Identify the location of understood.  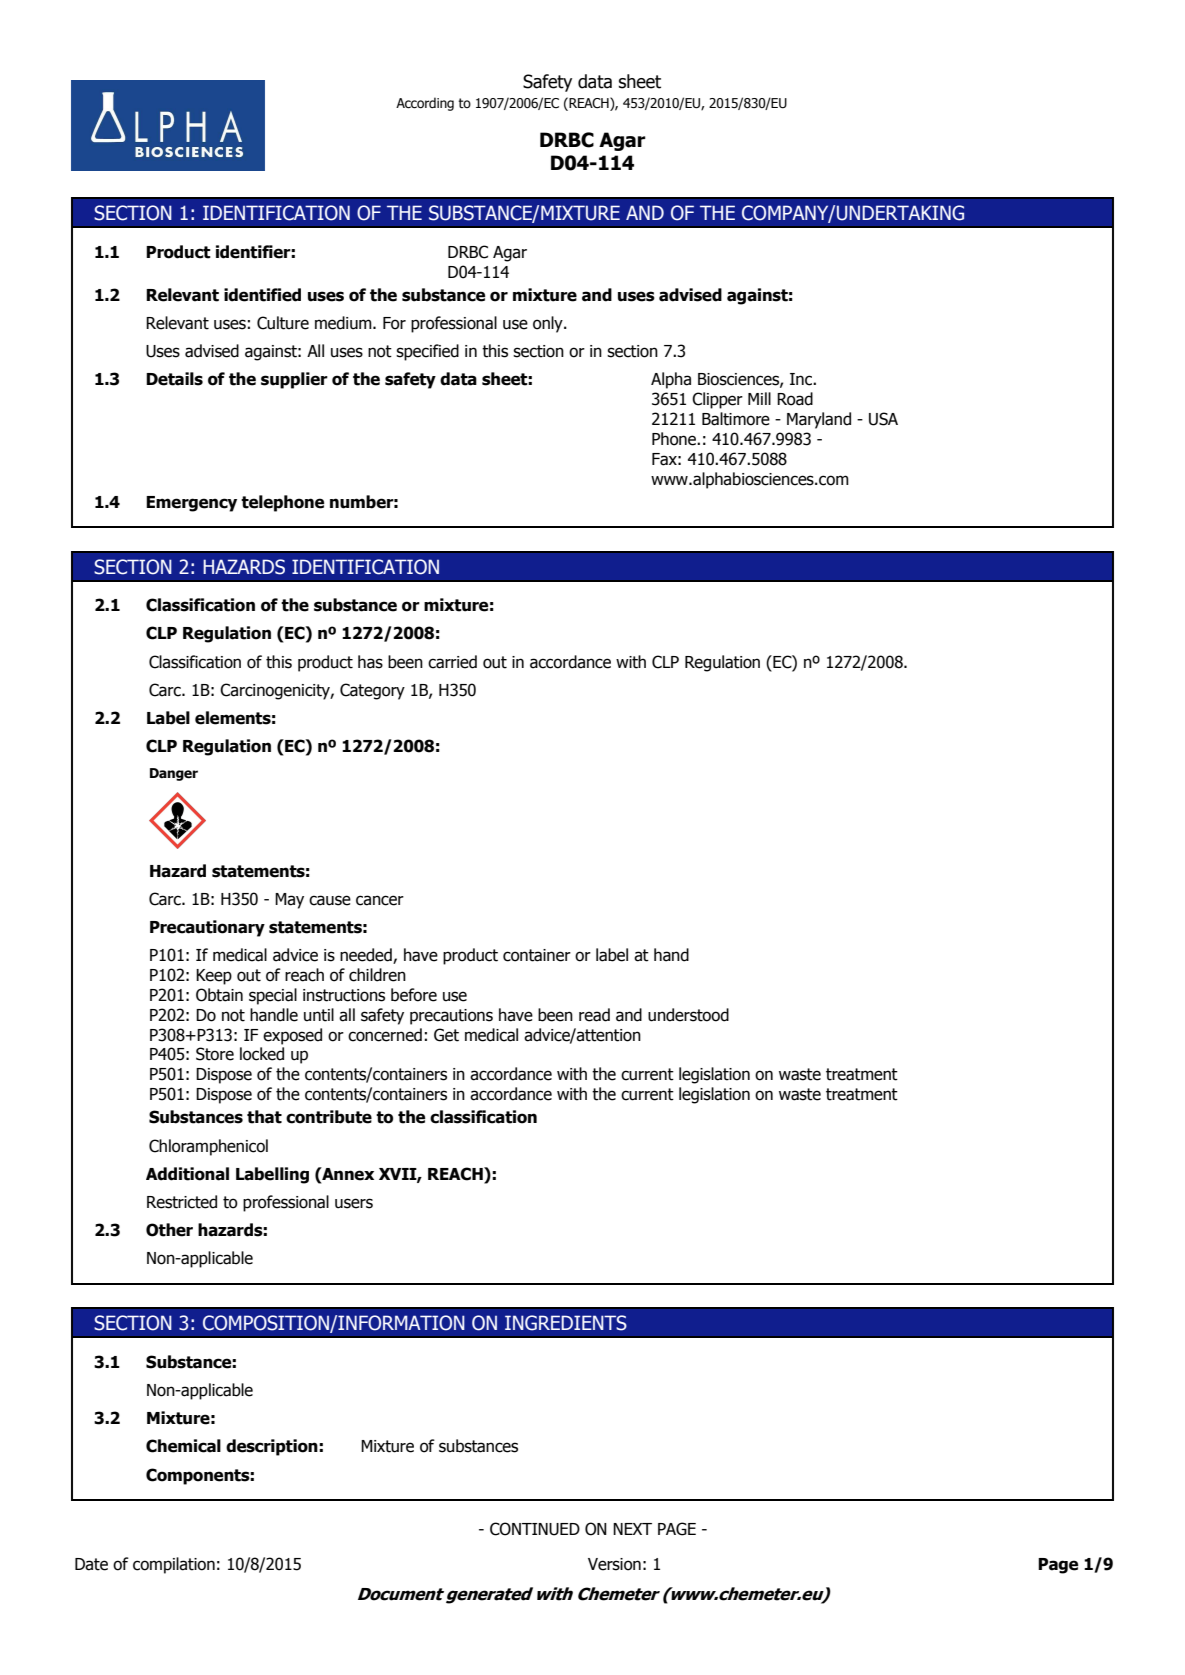
(688, 1015).
